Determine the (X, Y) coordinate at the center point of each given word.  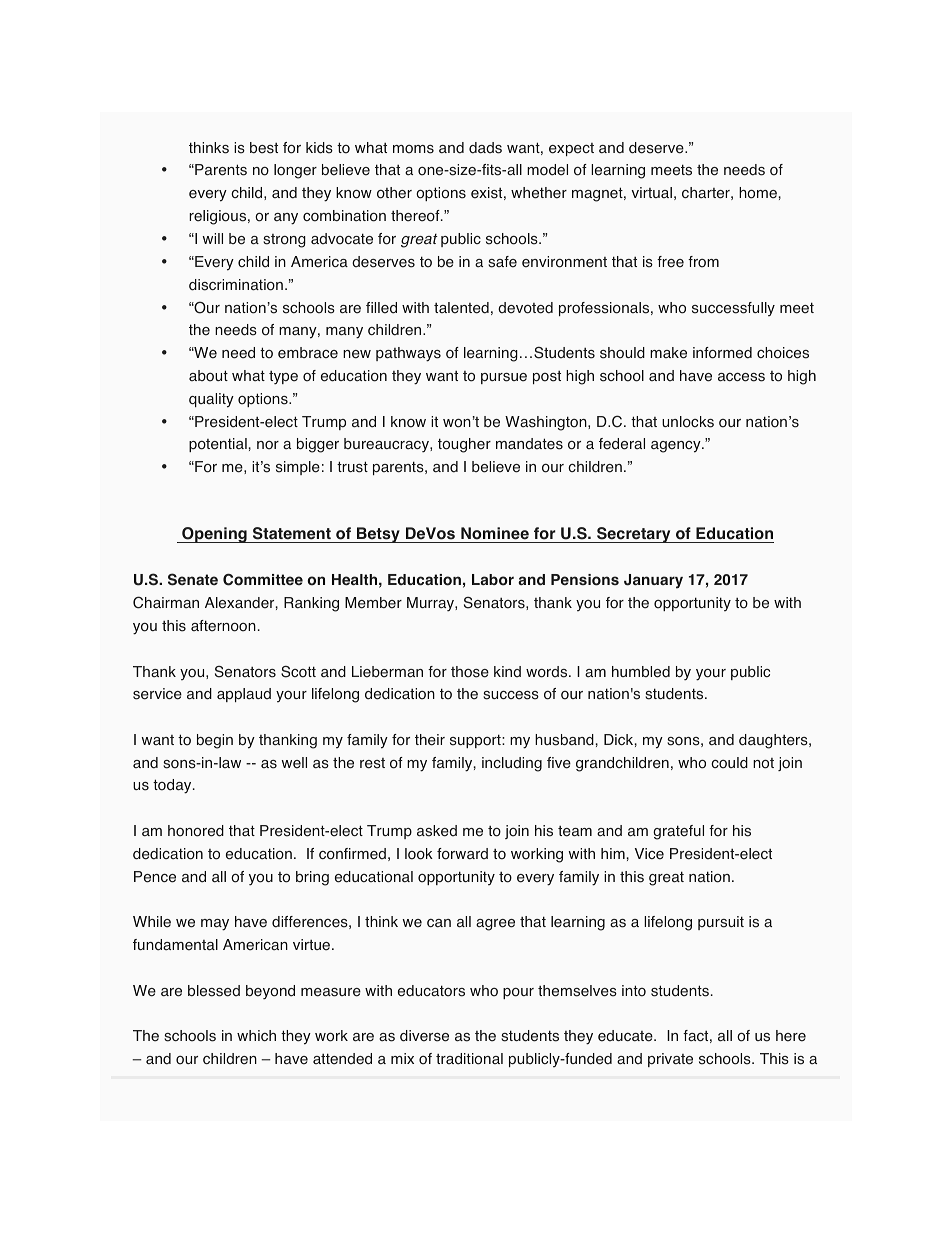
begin (215, 741)
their (430, 740)
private (670, 1060)
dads (485, 148)
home (758, 193)
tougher (464, 445)
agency (677, 447)
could (729, 763)
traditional (469, 1059)
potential (218, 445)
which (256, 1035)
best (264, 148)
